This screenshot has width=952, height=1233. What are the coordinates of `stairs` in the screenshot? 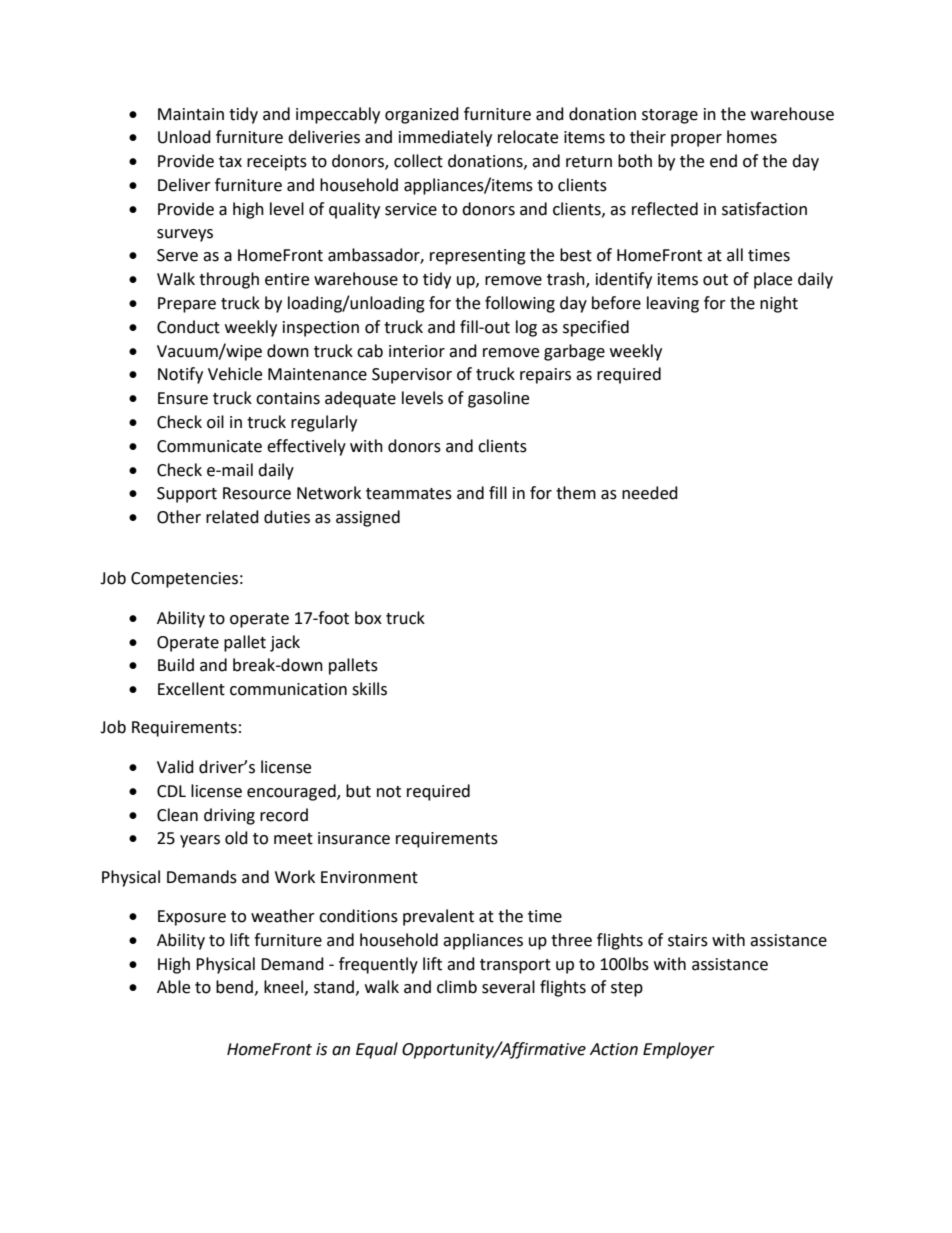 It's located at (688, 940).
